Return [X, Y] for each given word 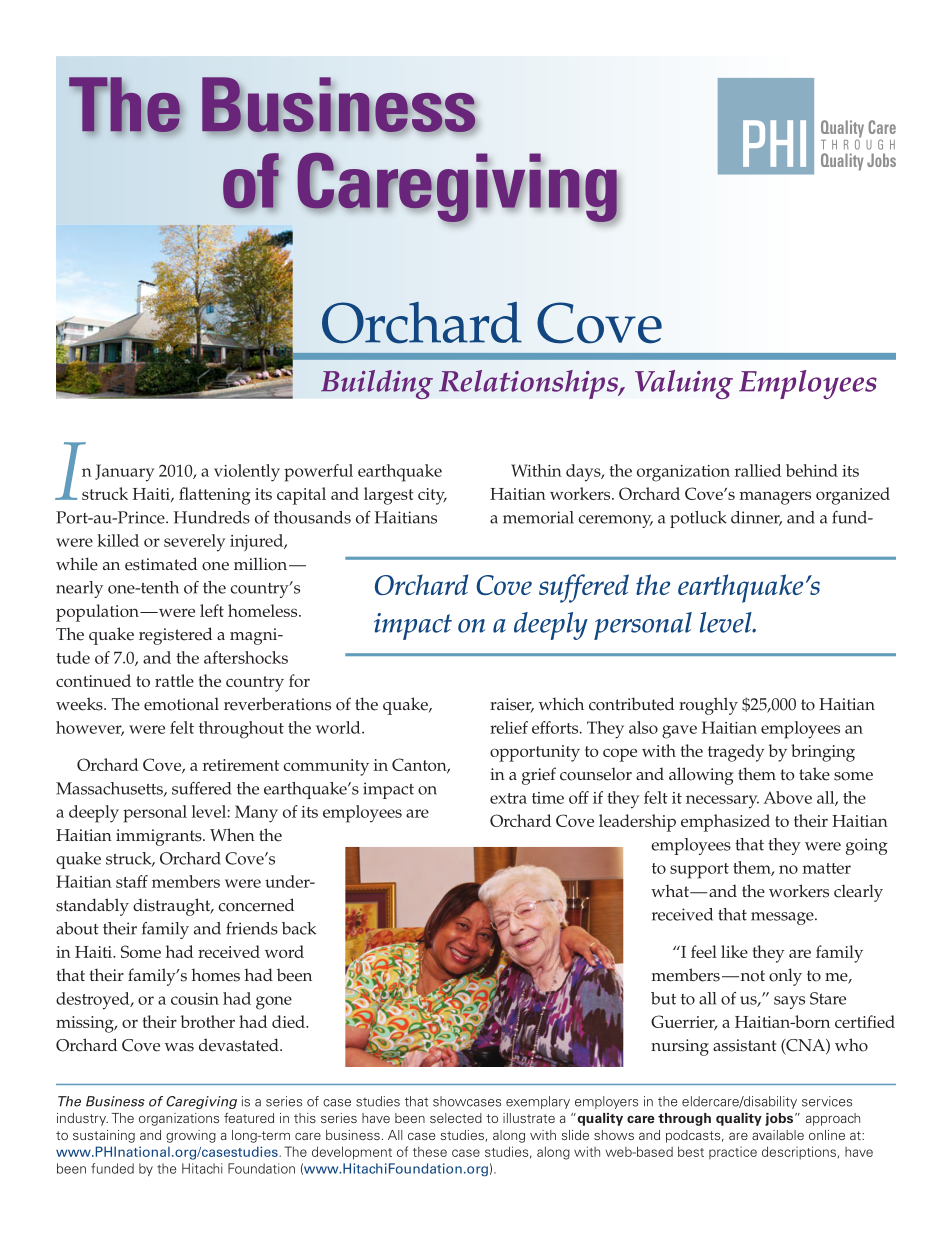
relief [509, 727]
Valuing [684, 384]
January [124, 473]
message [783, 918]
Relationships [529, 384]
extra [508, 798]
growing [191, 1136]
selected [456, 1118]
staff [132, 881]
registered [175, 636]
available [778, 1135]
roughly [708, 706]
